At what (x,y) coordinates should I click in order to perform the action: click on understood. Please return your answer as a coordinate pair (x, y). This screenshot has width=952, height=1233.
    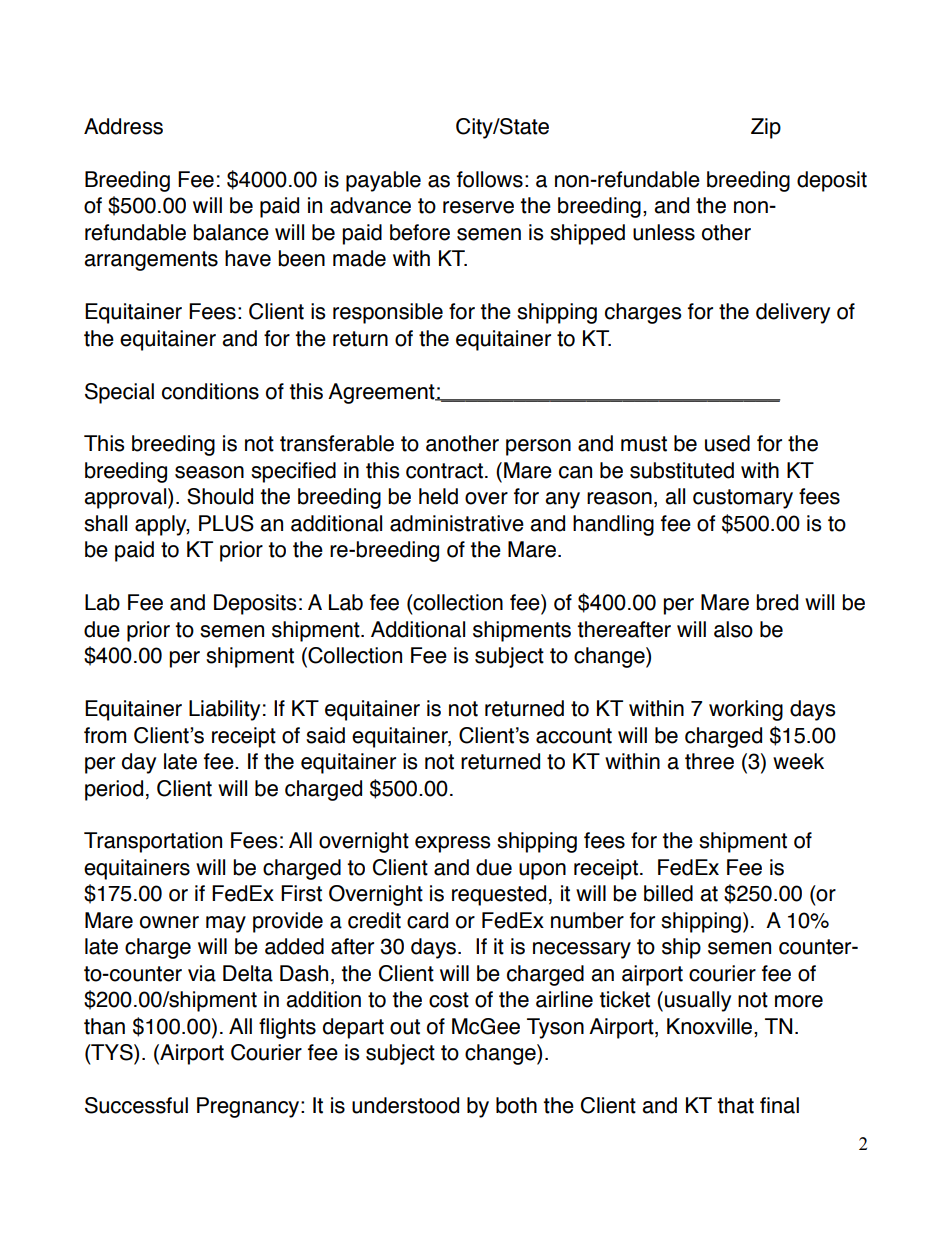
    Looking at the image, I should click on (405, 1105).
